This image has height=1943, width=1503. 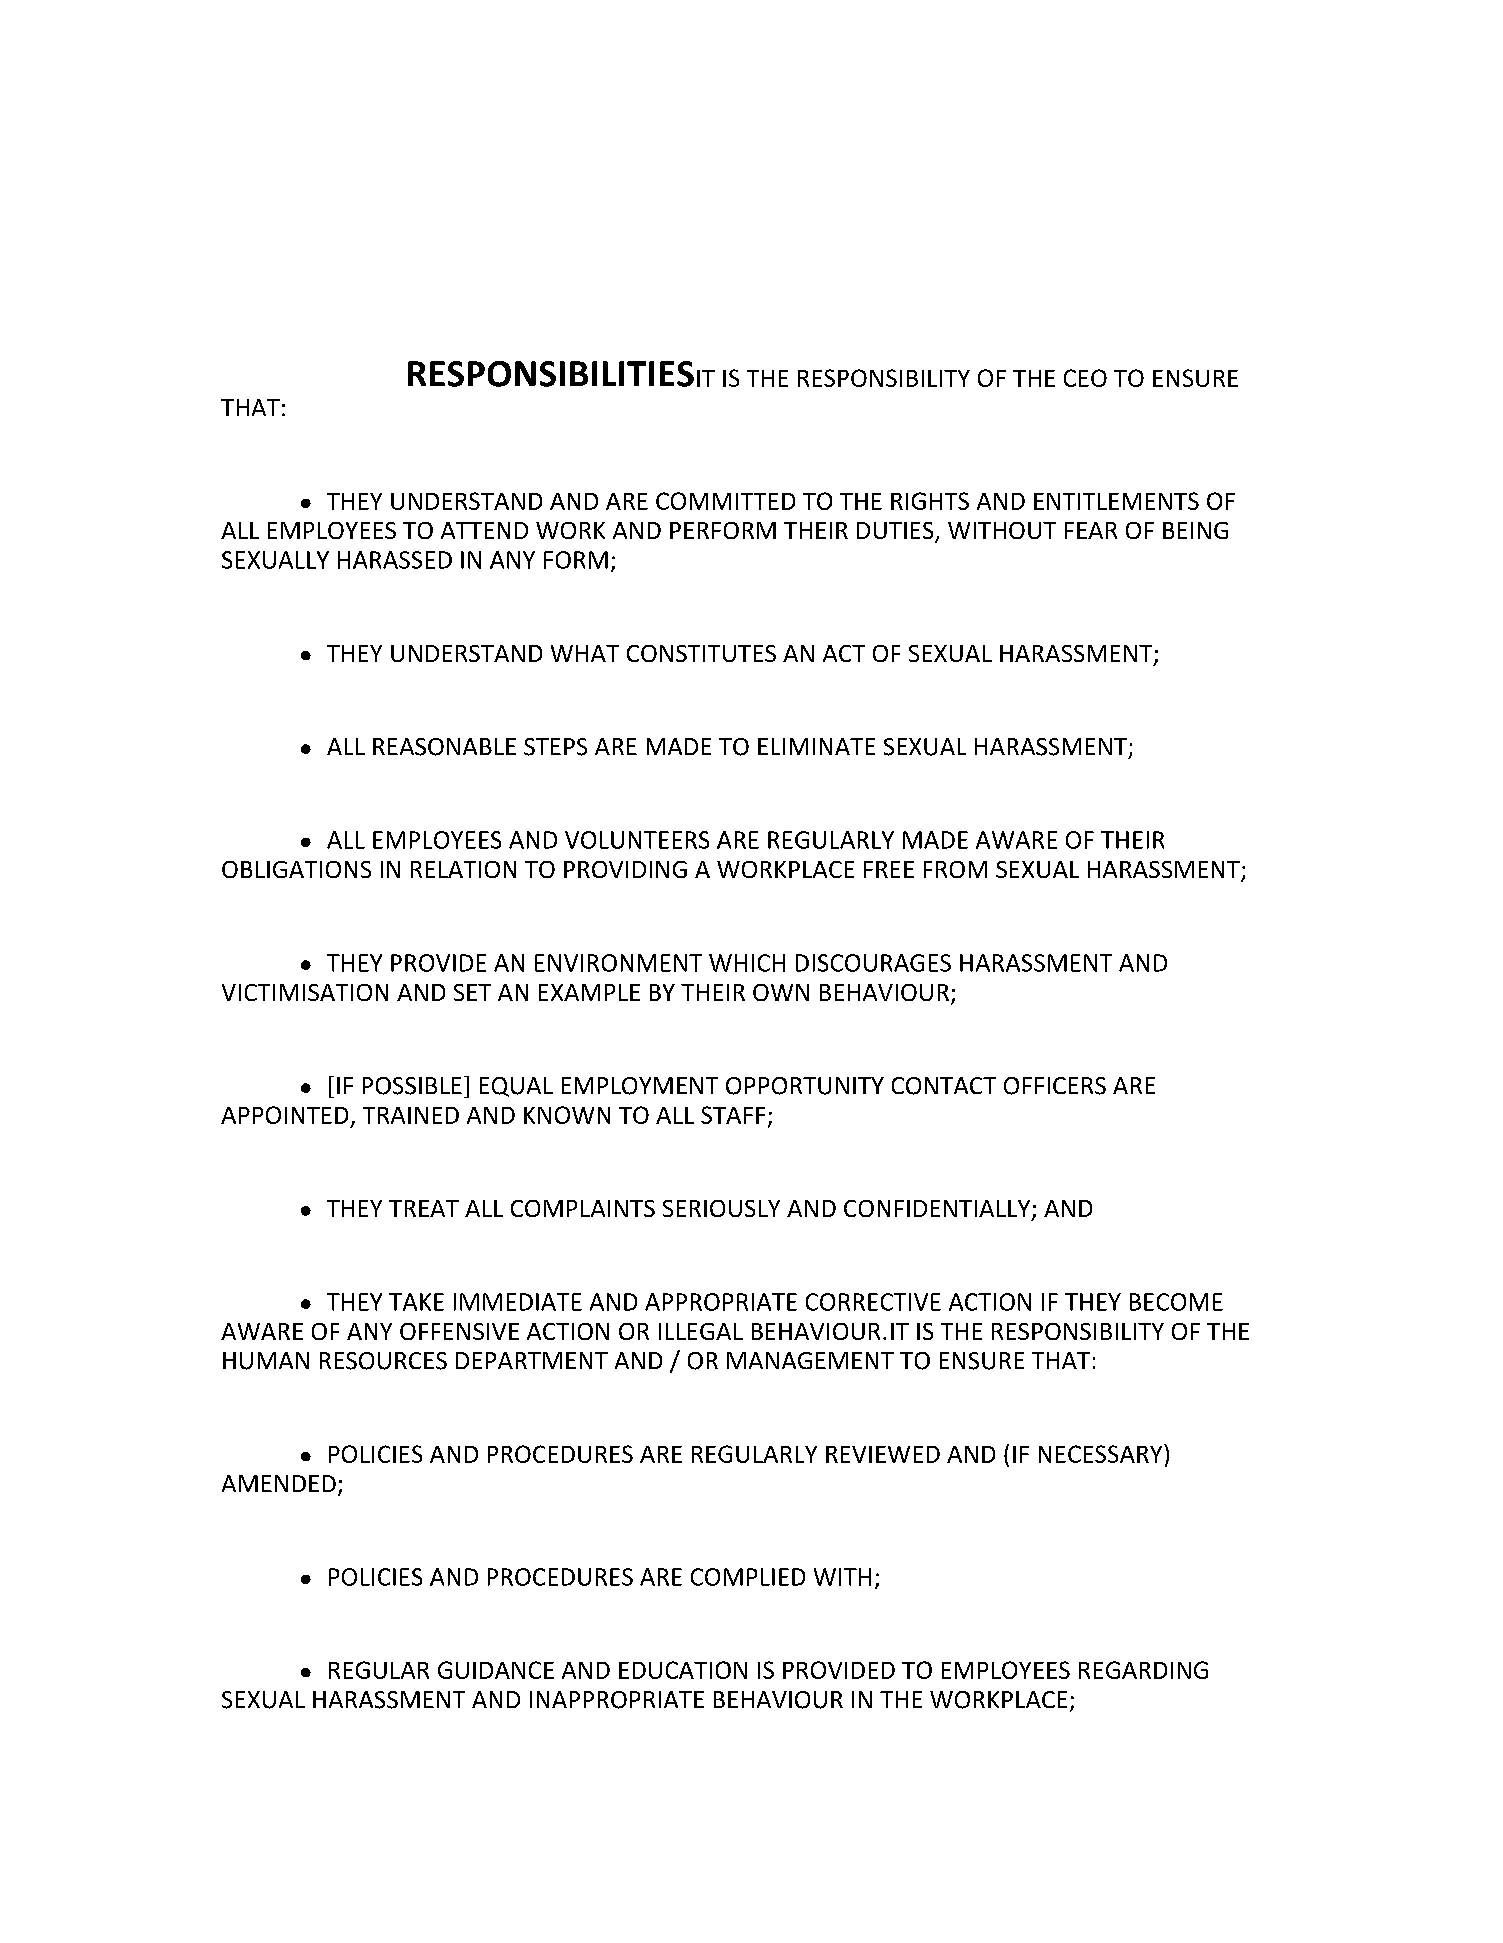 What do you see at coordinates (444, 747) in the image?
I see `REASONABLE` at bounding box center [444, 747].
